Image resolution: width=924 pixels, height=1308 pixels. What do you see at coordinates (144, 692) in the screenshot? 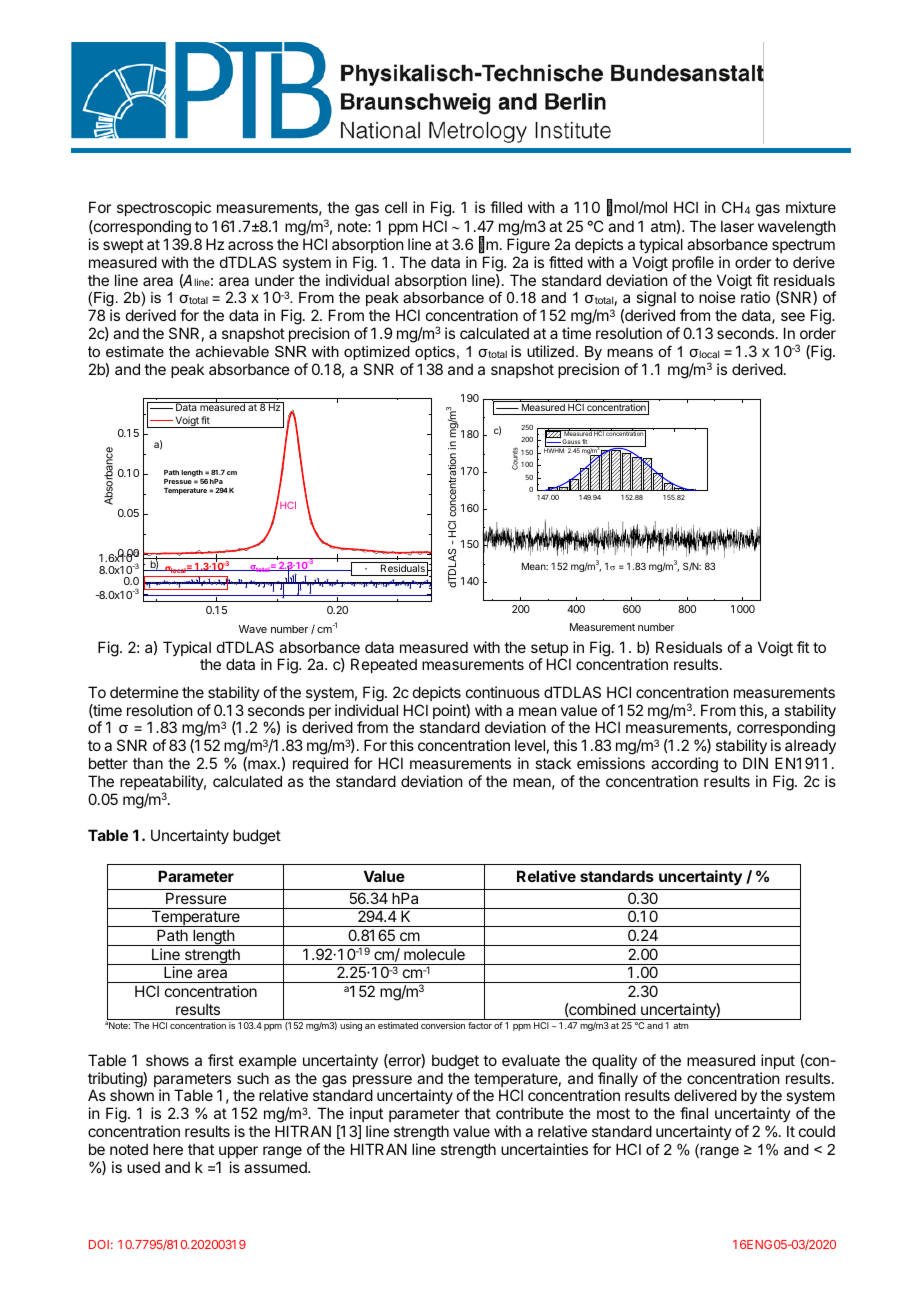
I see `determine` at bounding box center [144, 692].
